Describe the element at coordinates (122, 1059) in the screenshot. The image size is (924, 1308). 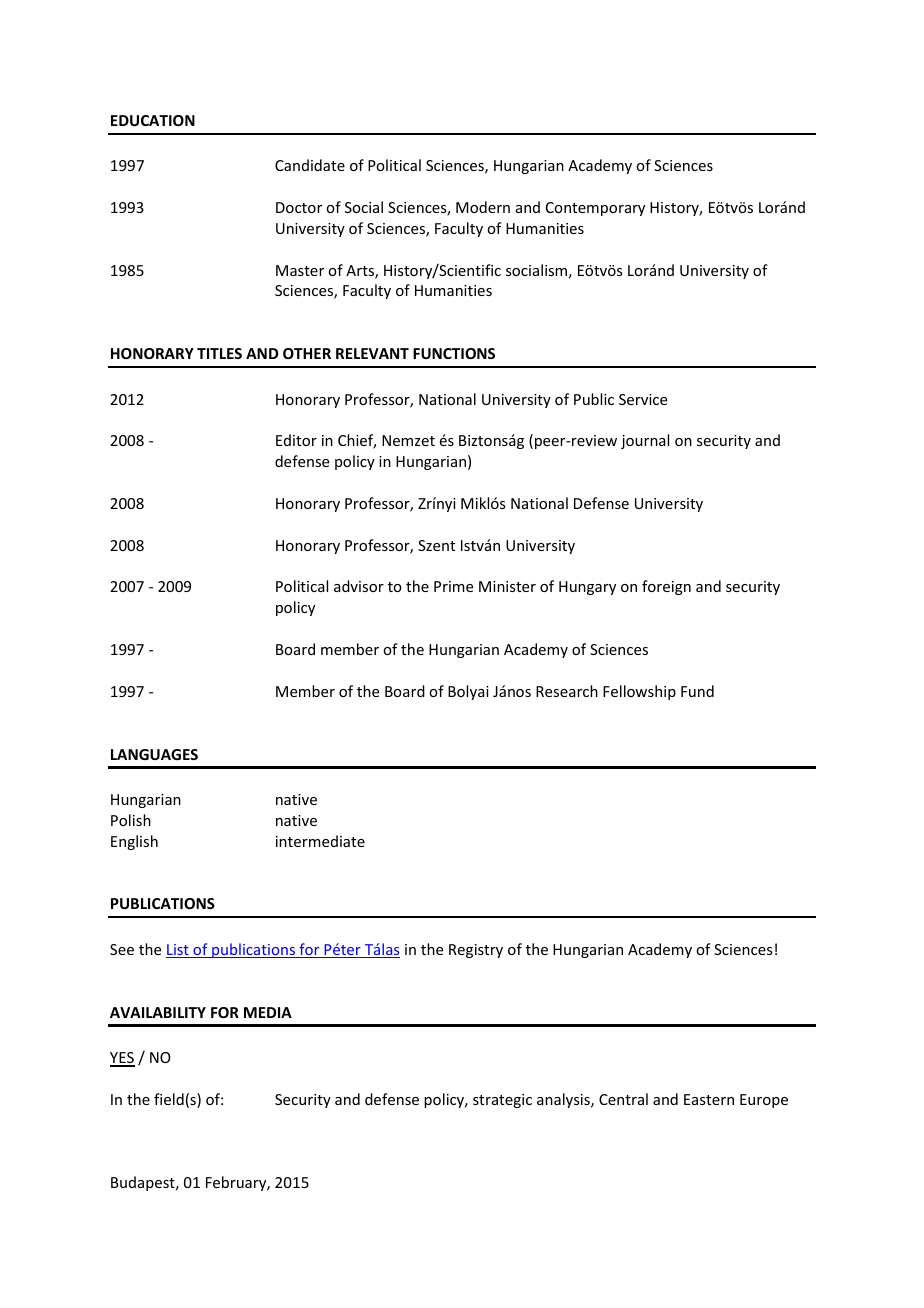
I see `YES` at that location.
